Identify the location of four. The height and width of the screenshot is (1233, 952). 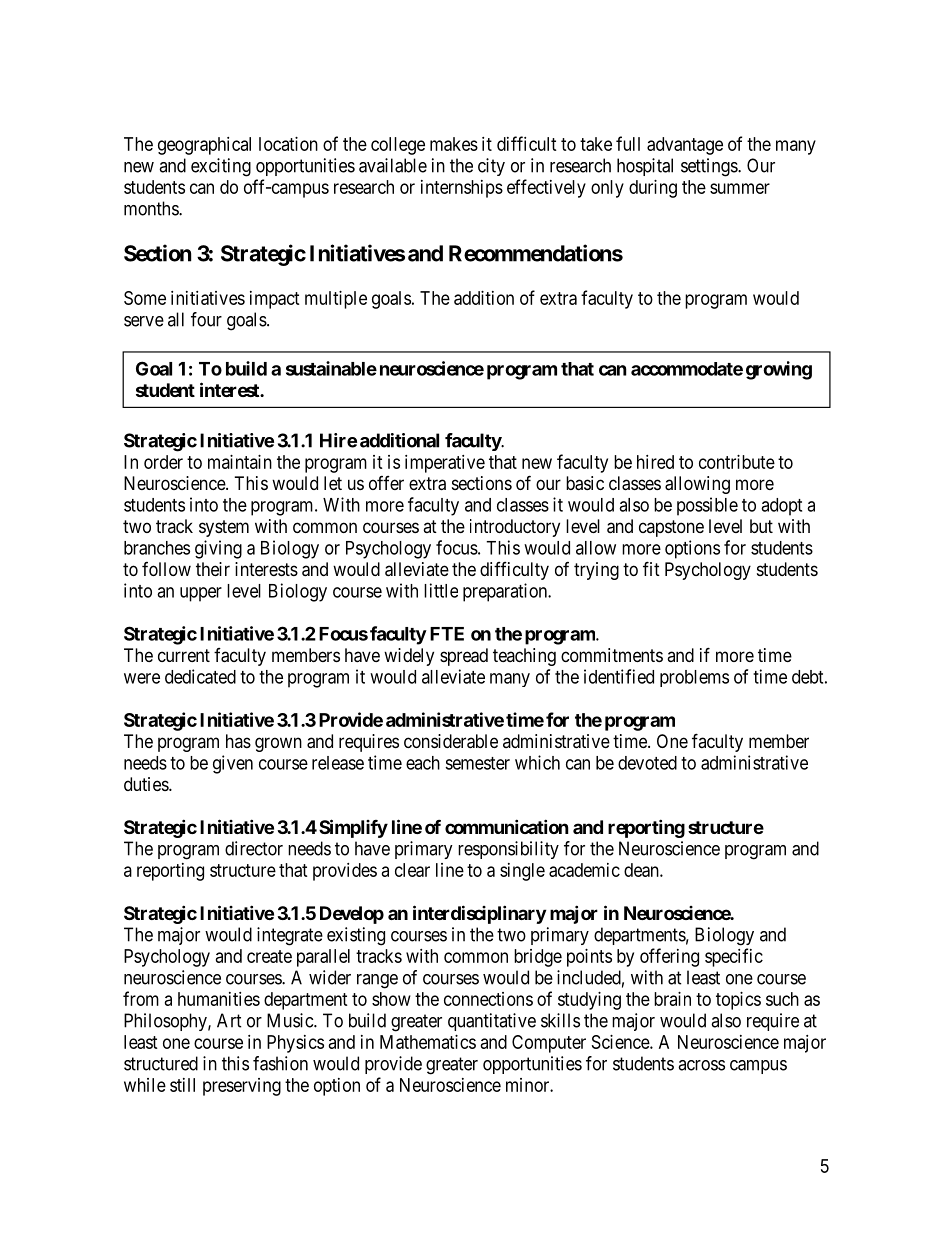
(206, 319).
